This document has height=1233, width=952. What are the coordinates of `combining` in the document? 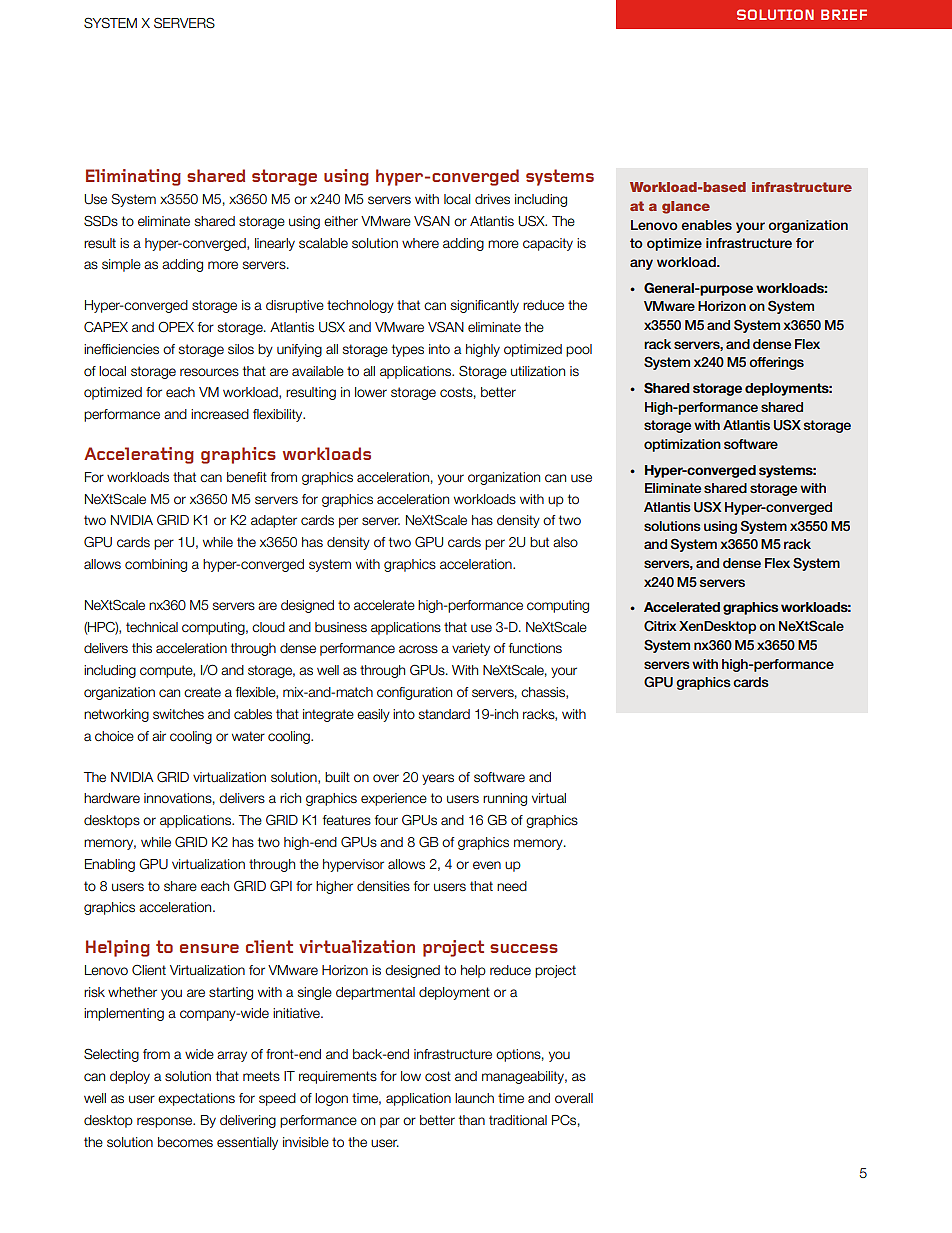 It's located at (156, 565).
